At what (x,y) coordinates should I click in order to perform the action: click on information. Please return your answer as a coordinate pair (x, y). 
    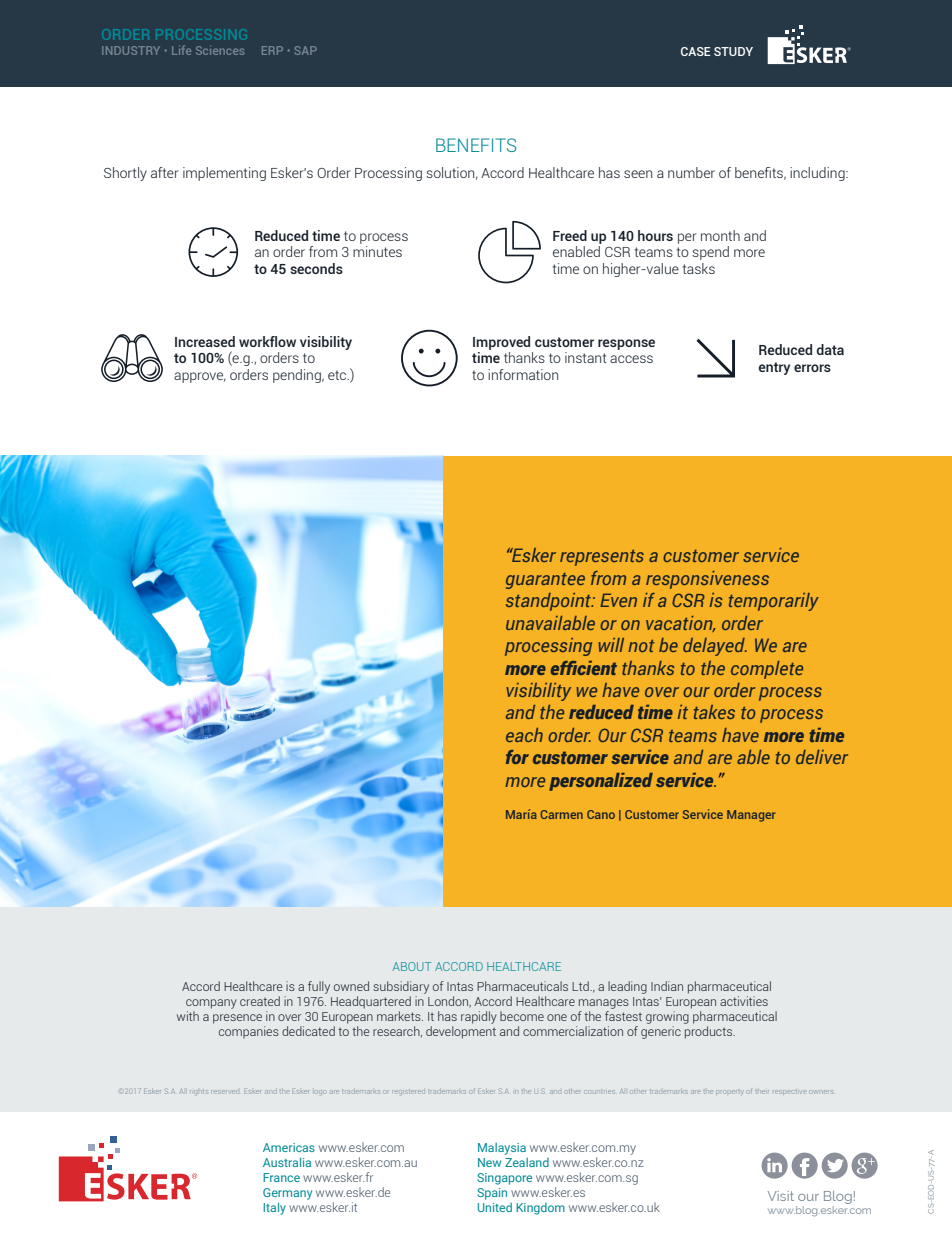
    Looking at the image, I should click on (523, 374).
